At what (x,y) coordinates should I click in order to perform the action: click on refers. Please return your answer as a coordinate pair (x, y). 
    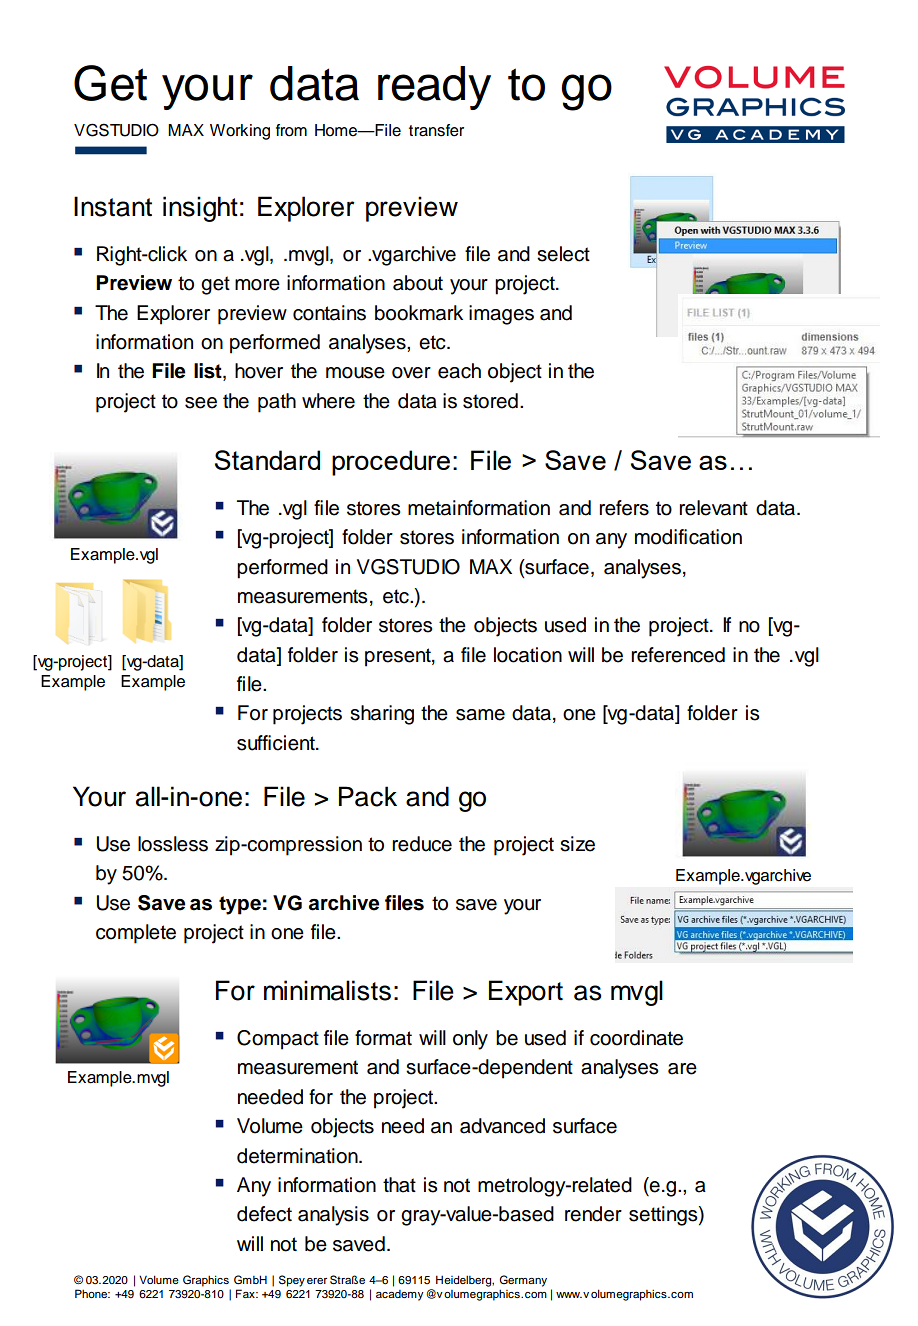
    Looking at the image, I should click on (624, 508).
